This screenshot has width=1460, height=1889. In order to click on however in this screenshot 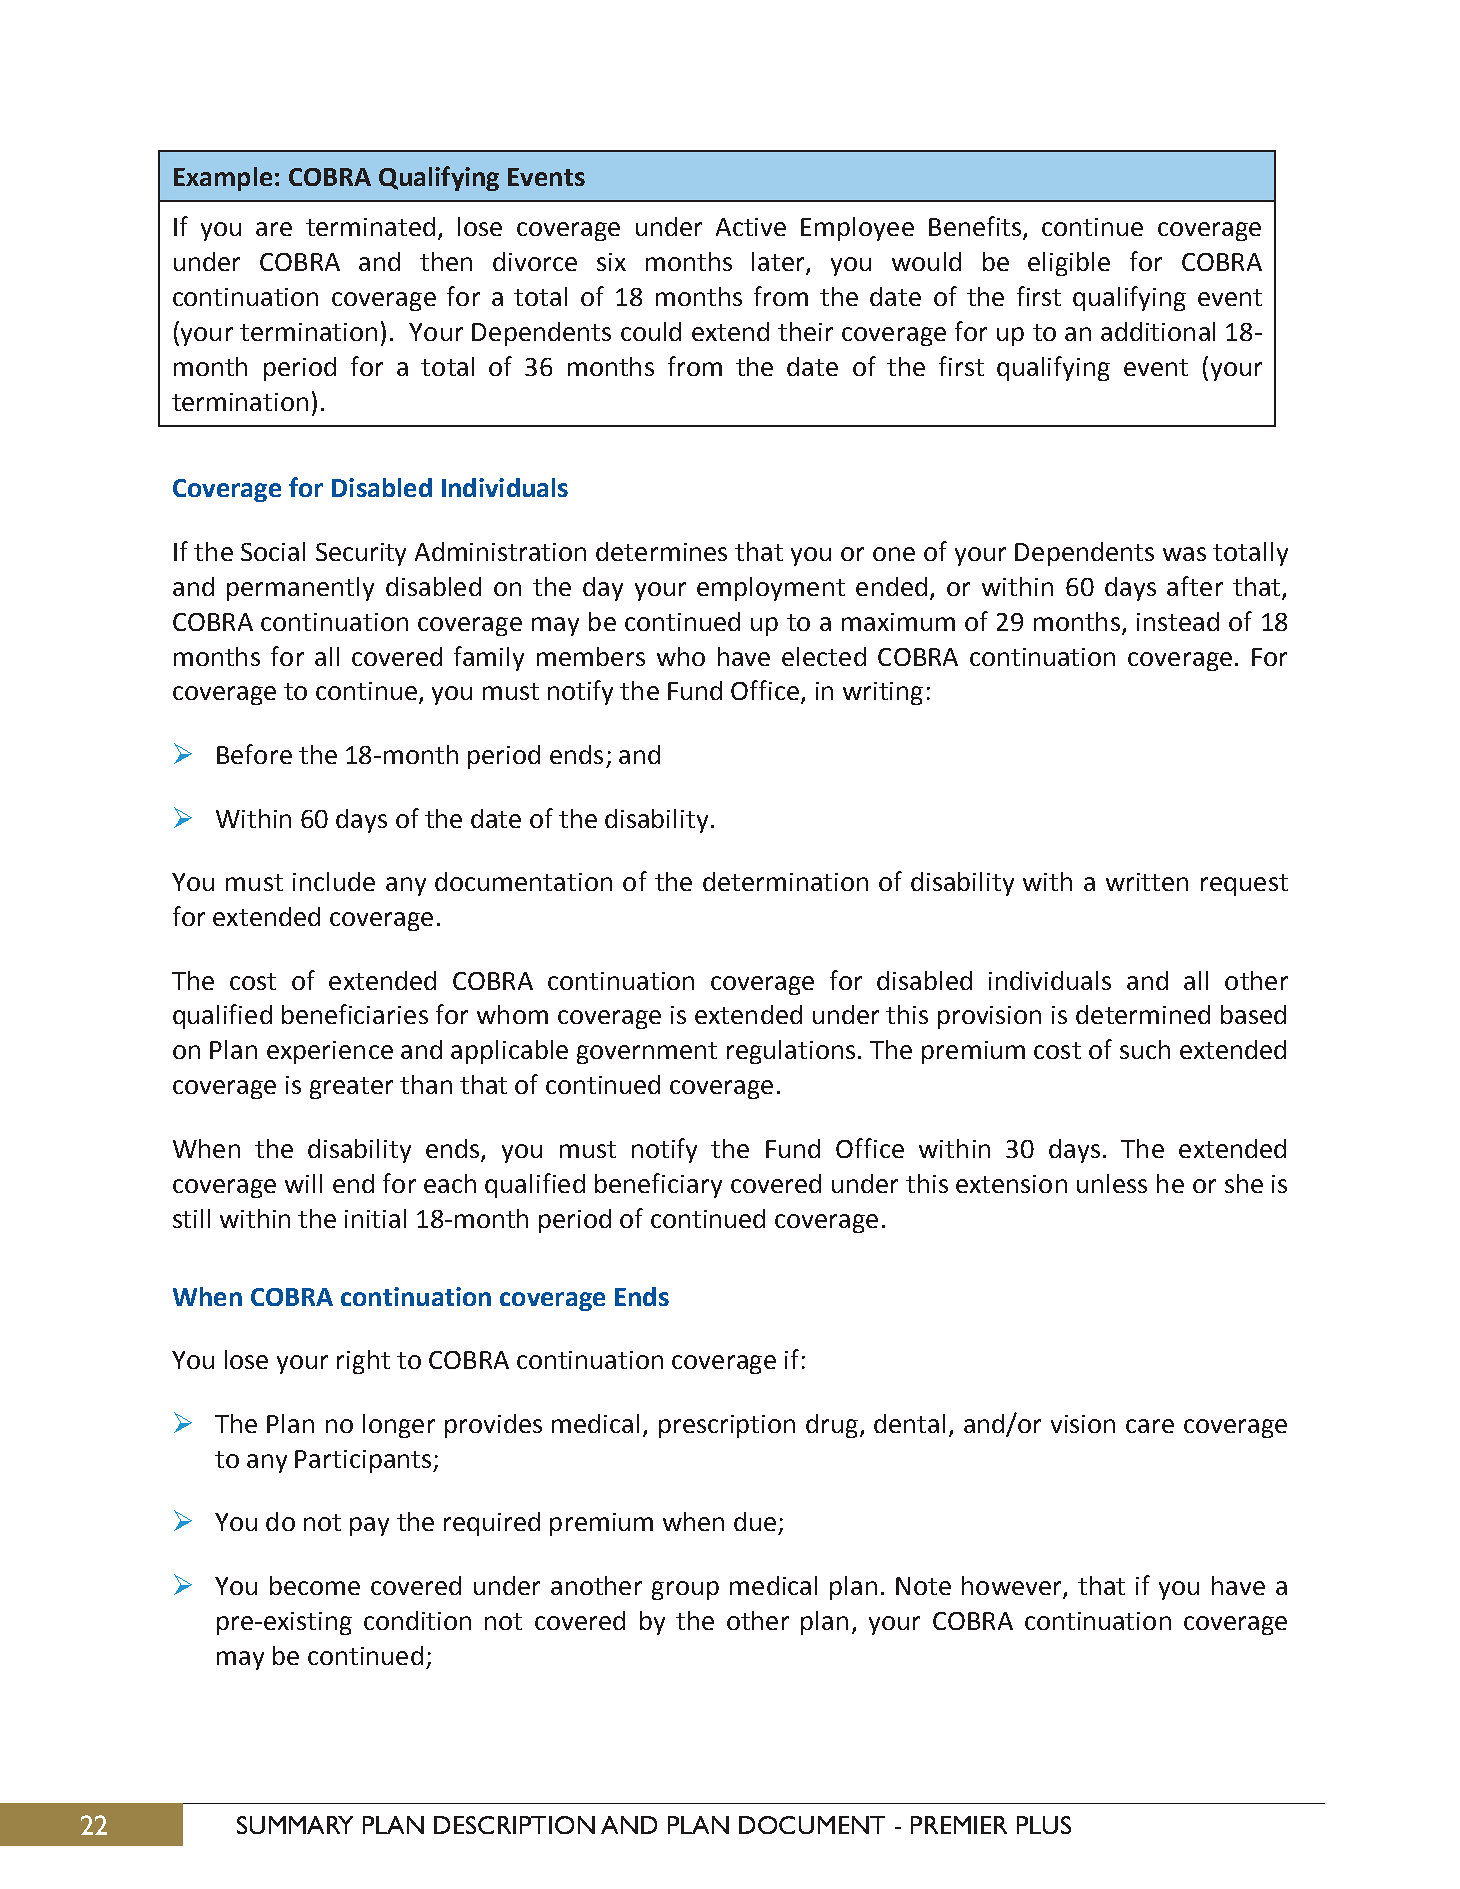, I will do `click(1013, 1587)`.
